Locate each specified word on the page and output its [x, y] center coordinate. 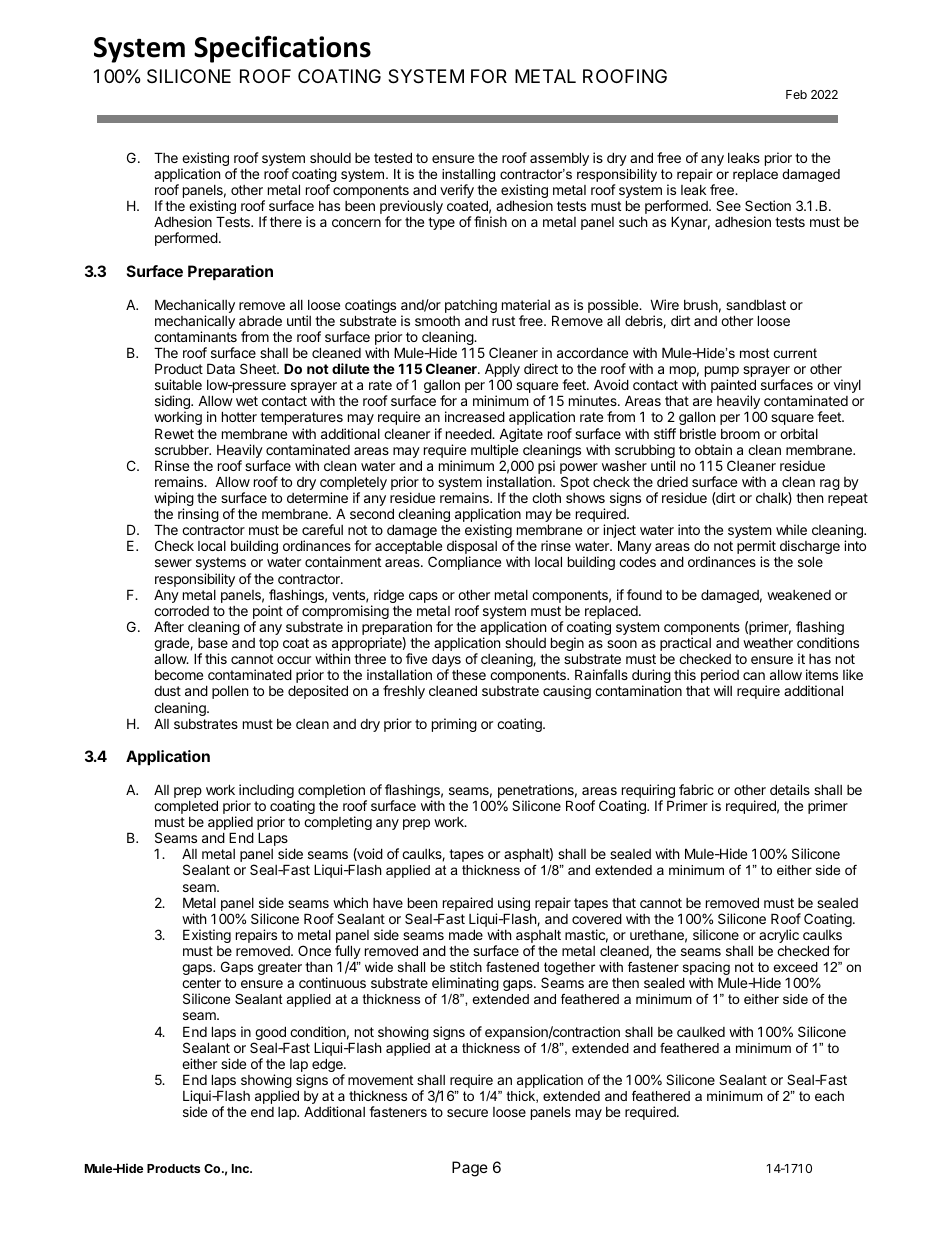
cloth [546, 497]
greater [280, 968]
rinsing [198, 515]
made [466, 934]
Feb [796, 94]
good [270, 1034]
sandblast [756, 305]
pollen [230, 692]
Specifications [282, 49]
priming [454, 725]
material [526, 304]
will [723, 690]
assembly [559, 159]
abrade [260, 320]
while [791, 529]
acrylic [779, 937]
